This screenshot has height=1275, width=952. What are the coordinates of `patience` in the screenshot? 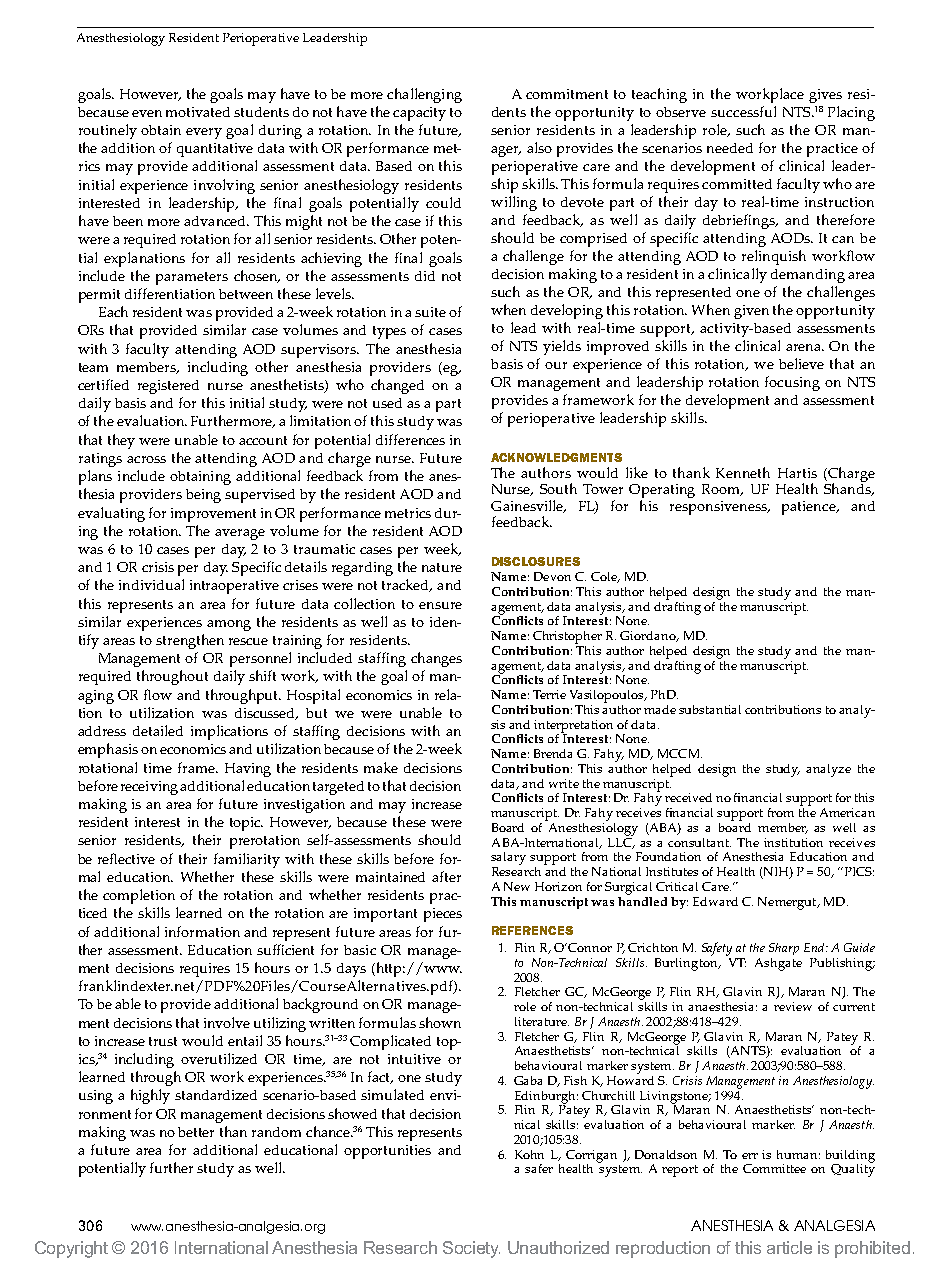 It's located at (810, 508).
